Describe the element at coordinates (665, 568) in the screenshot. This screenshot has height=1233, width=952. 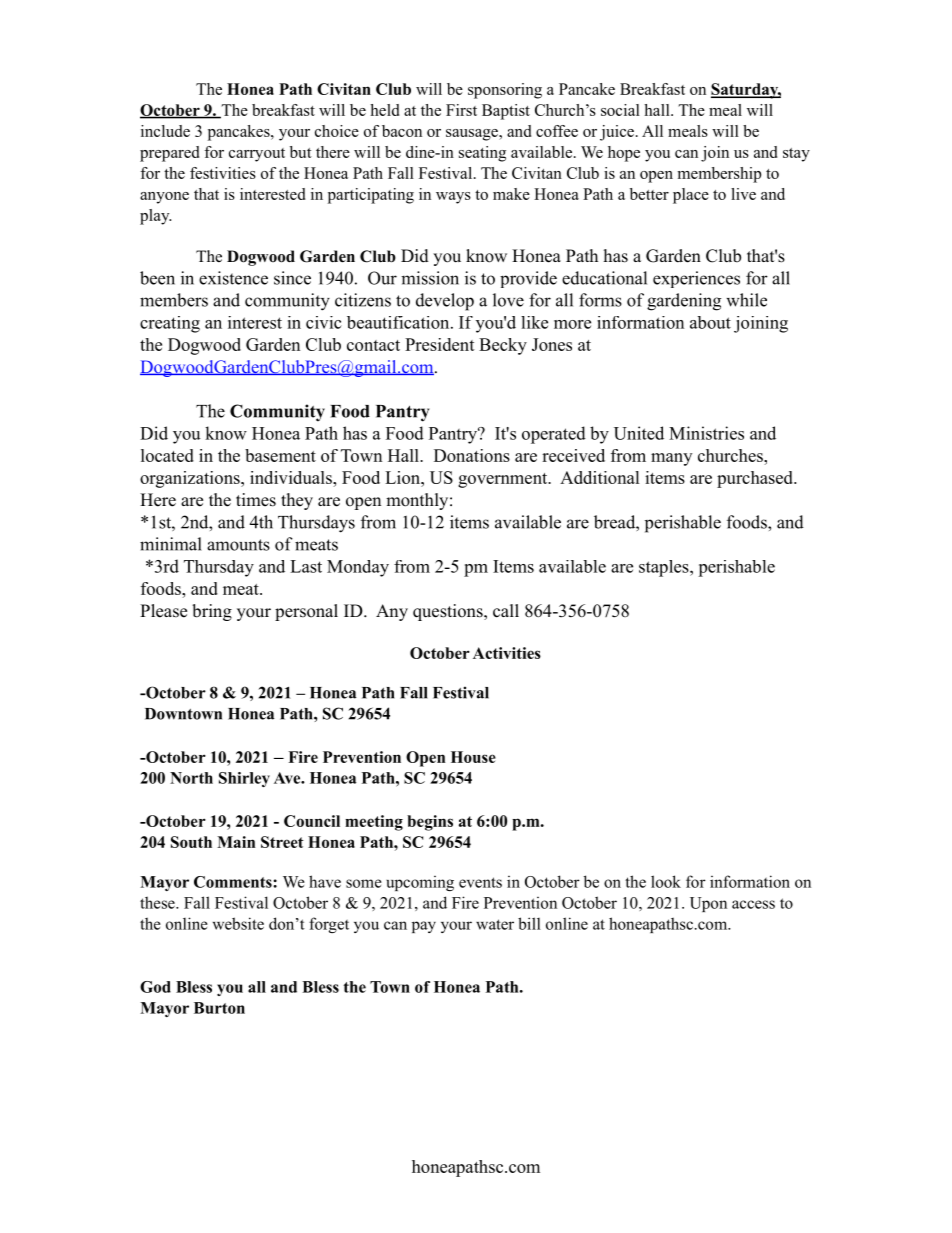
I see `staples` at that location.
